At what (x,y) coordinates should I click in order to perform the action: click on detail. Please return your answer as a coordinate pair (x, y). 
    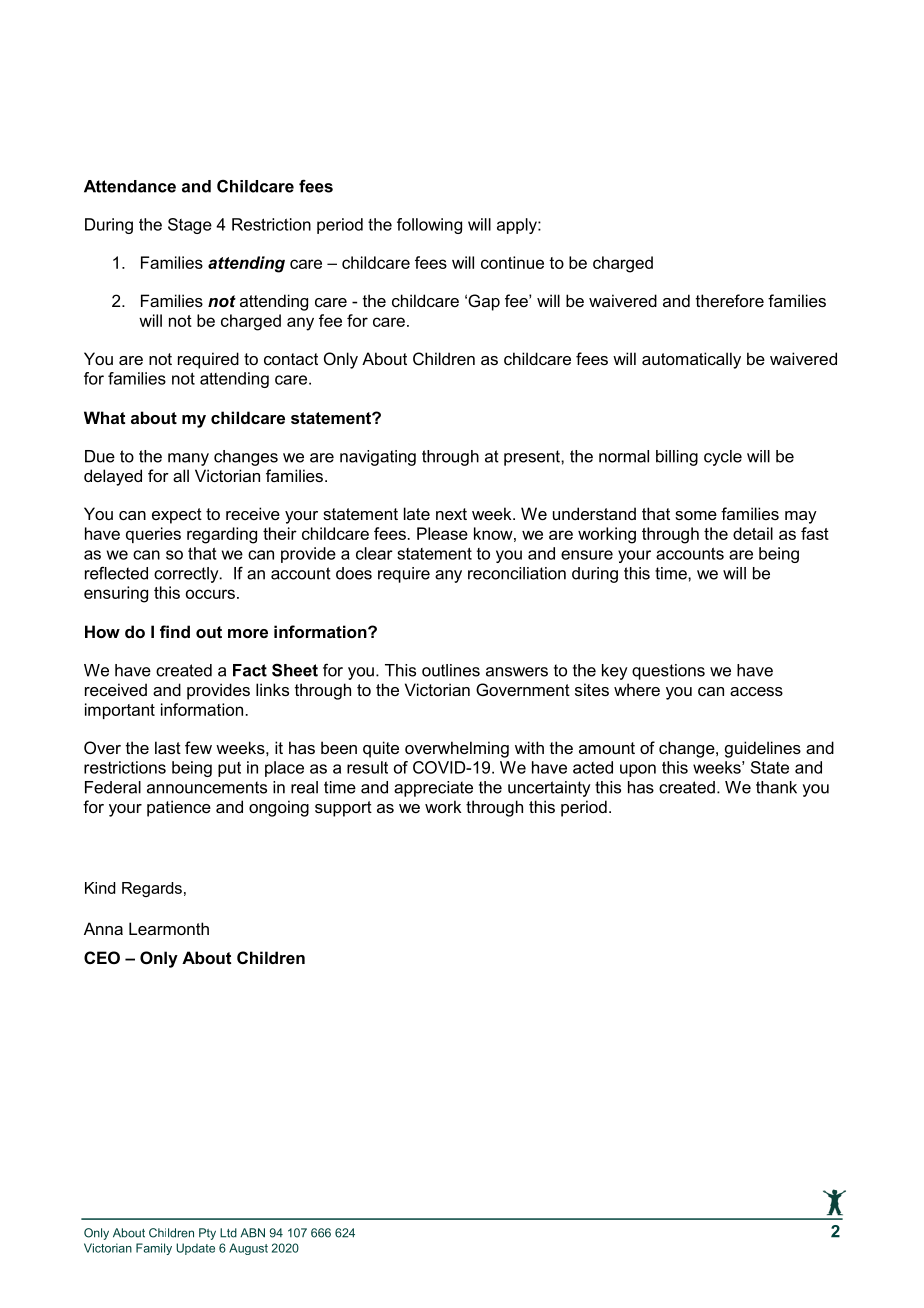
    Looking at the image, I should click on (753, 533).
